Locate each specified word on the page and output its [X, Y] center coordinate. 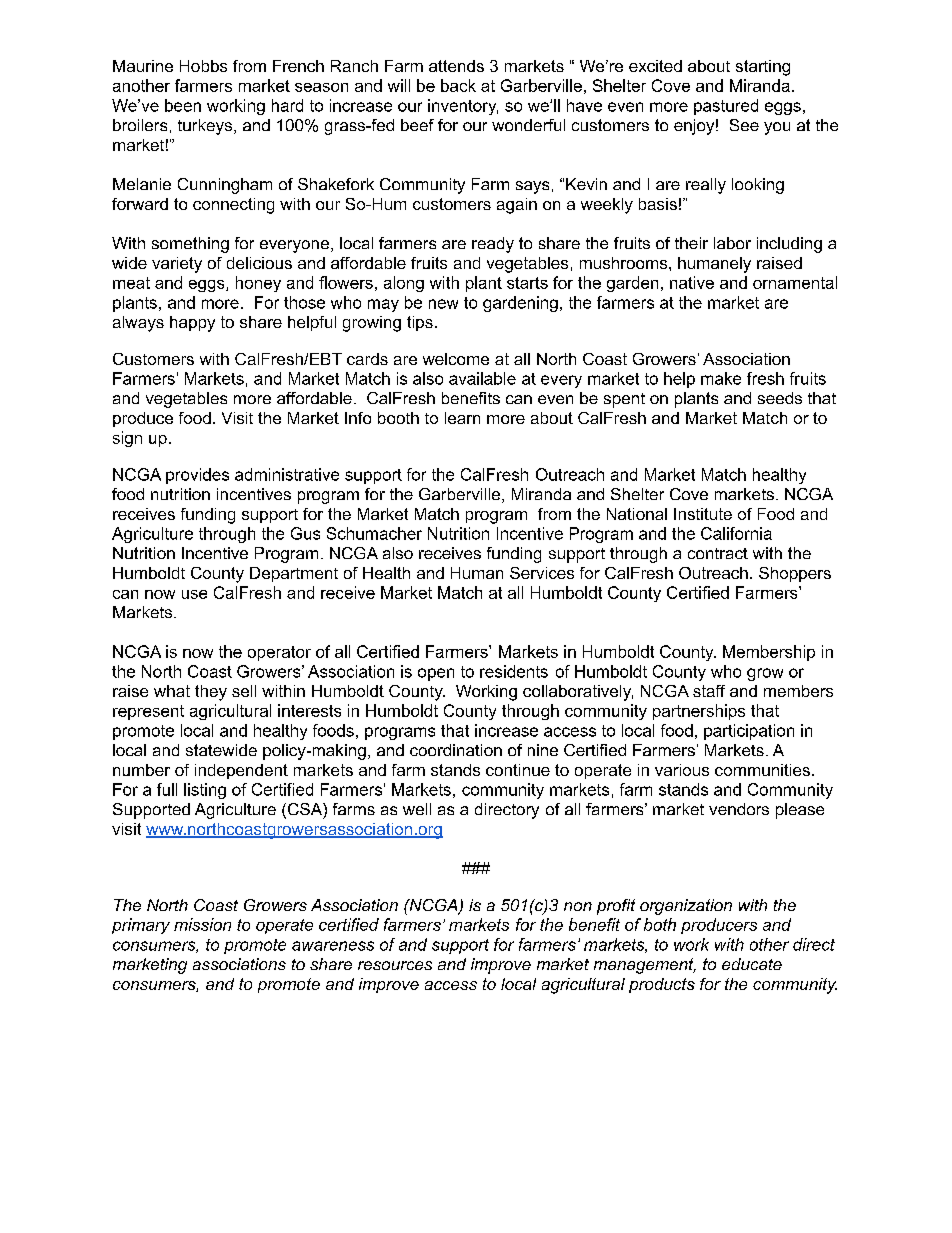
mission [202, 924]
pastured [726, 107]
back [458, 85]
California [736, 533]
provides [197, 476]
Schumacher [374, 533]
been [183, 105]
